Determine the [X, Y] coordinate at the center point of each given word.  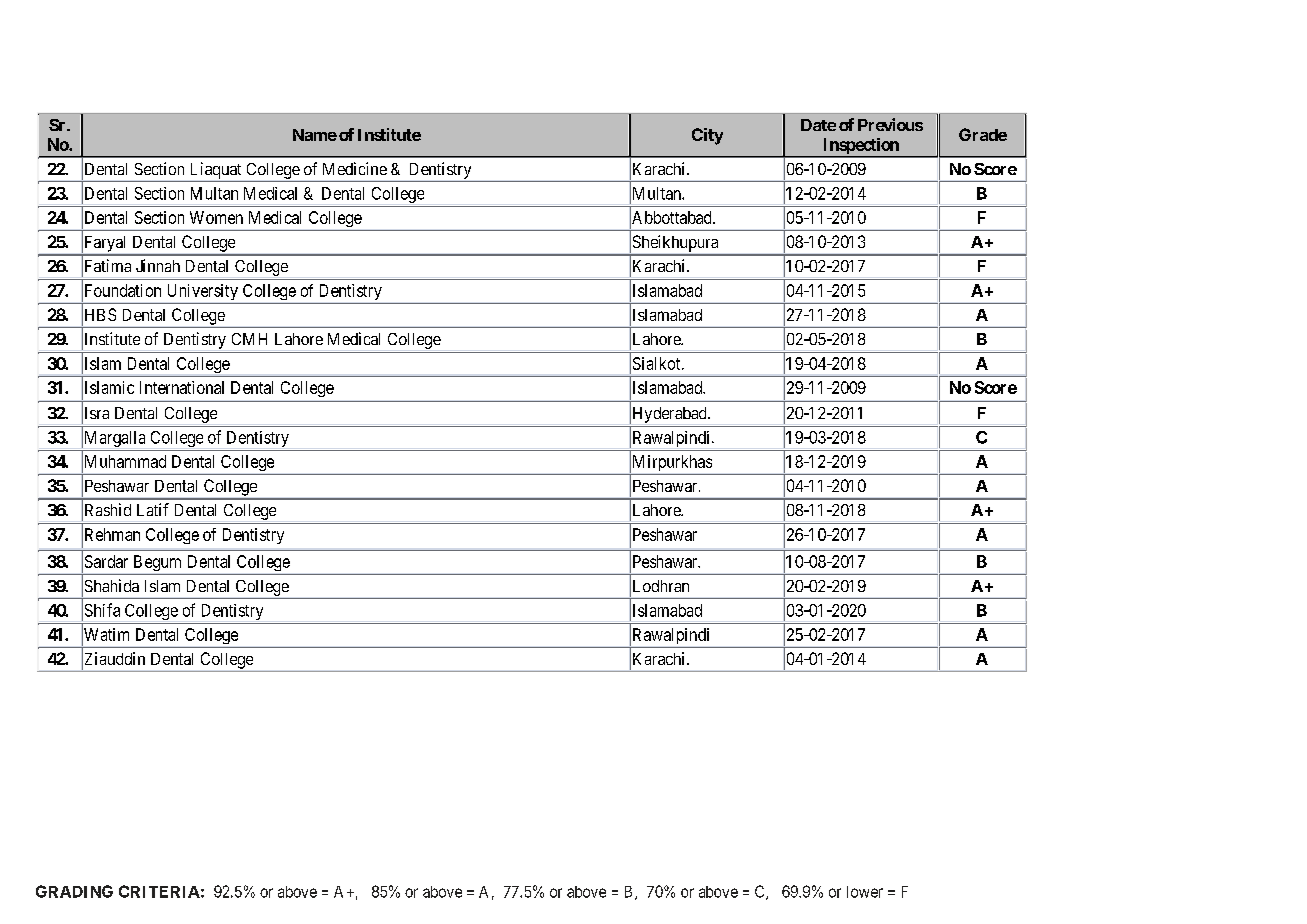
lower [865, 892]
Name [315, 135]
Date [818, 125]
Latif [153, 509]
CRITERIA [159, 891]
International [182, 387]
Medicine [355, 168]
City [707, 136]
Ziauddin [113, 659]
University [203, 292]
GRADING [74, 891]
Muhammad [124, 462]
